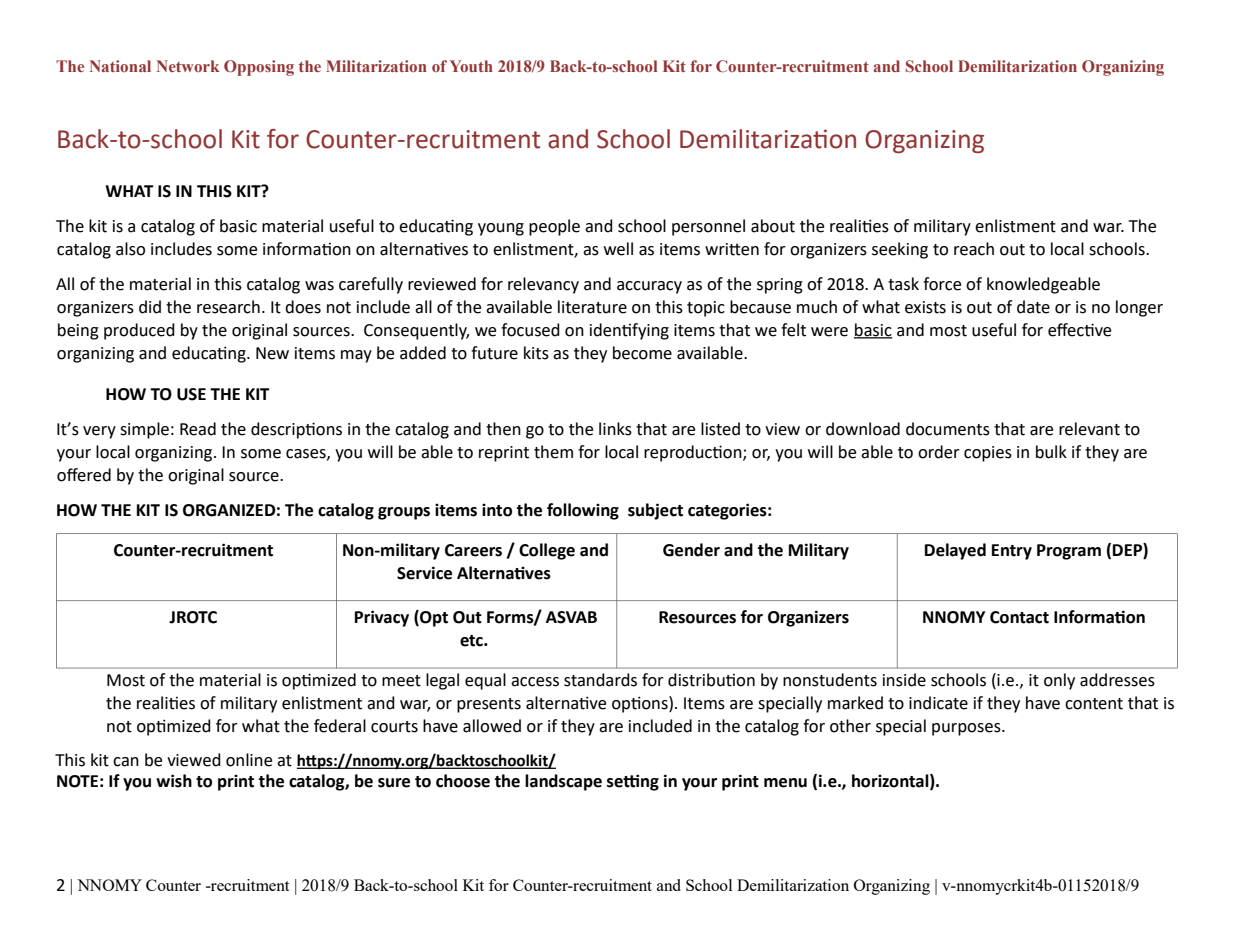 The height and width of the screenshot is (952, 1233). I want to click on College, so click(547, 551).
